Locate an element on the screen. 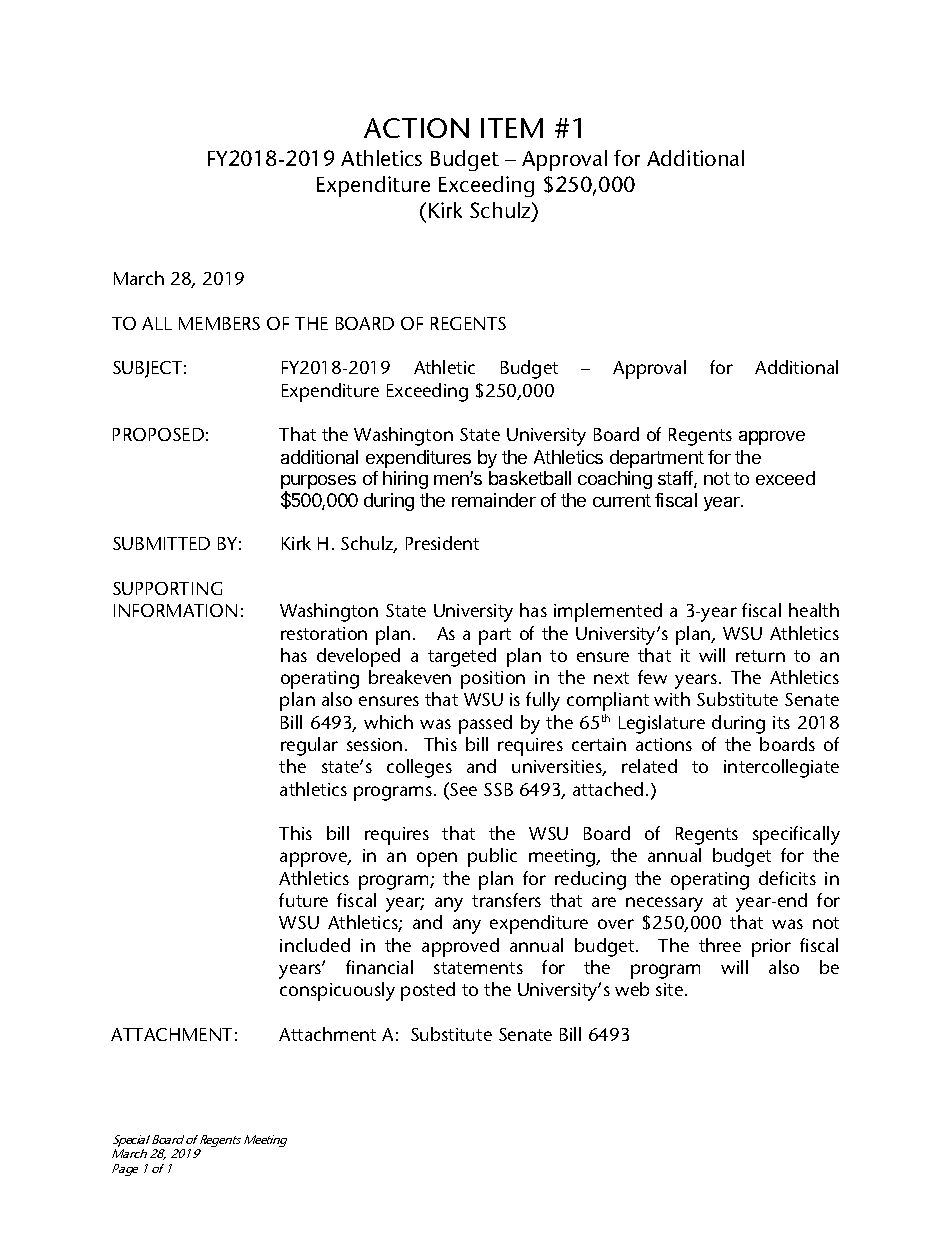 Image resolution: width=952 pixels, height=1233 pixels. President is located at coordinates (442, 543).
